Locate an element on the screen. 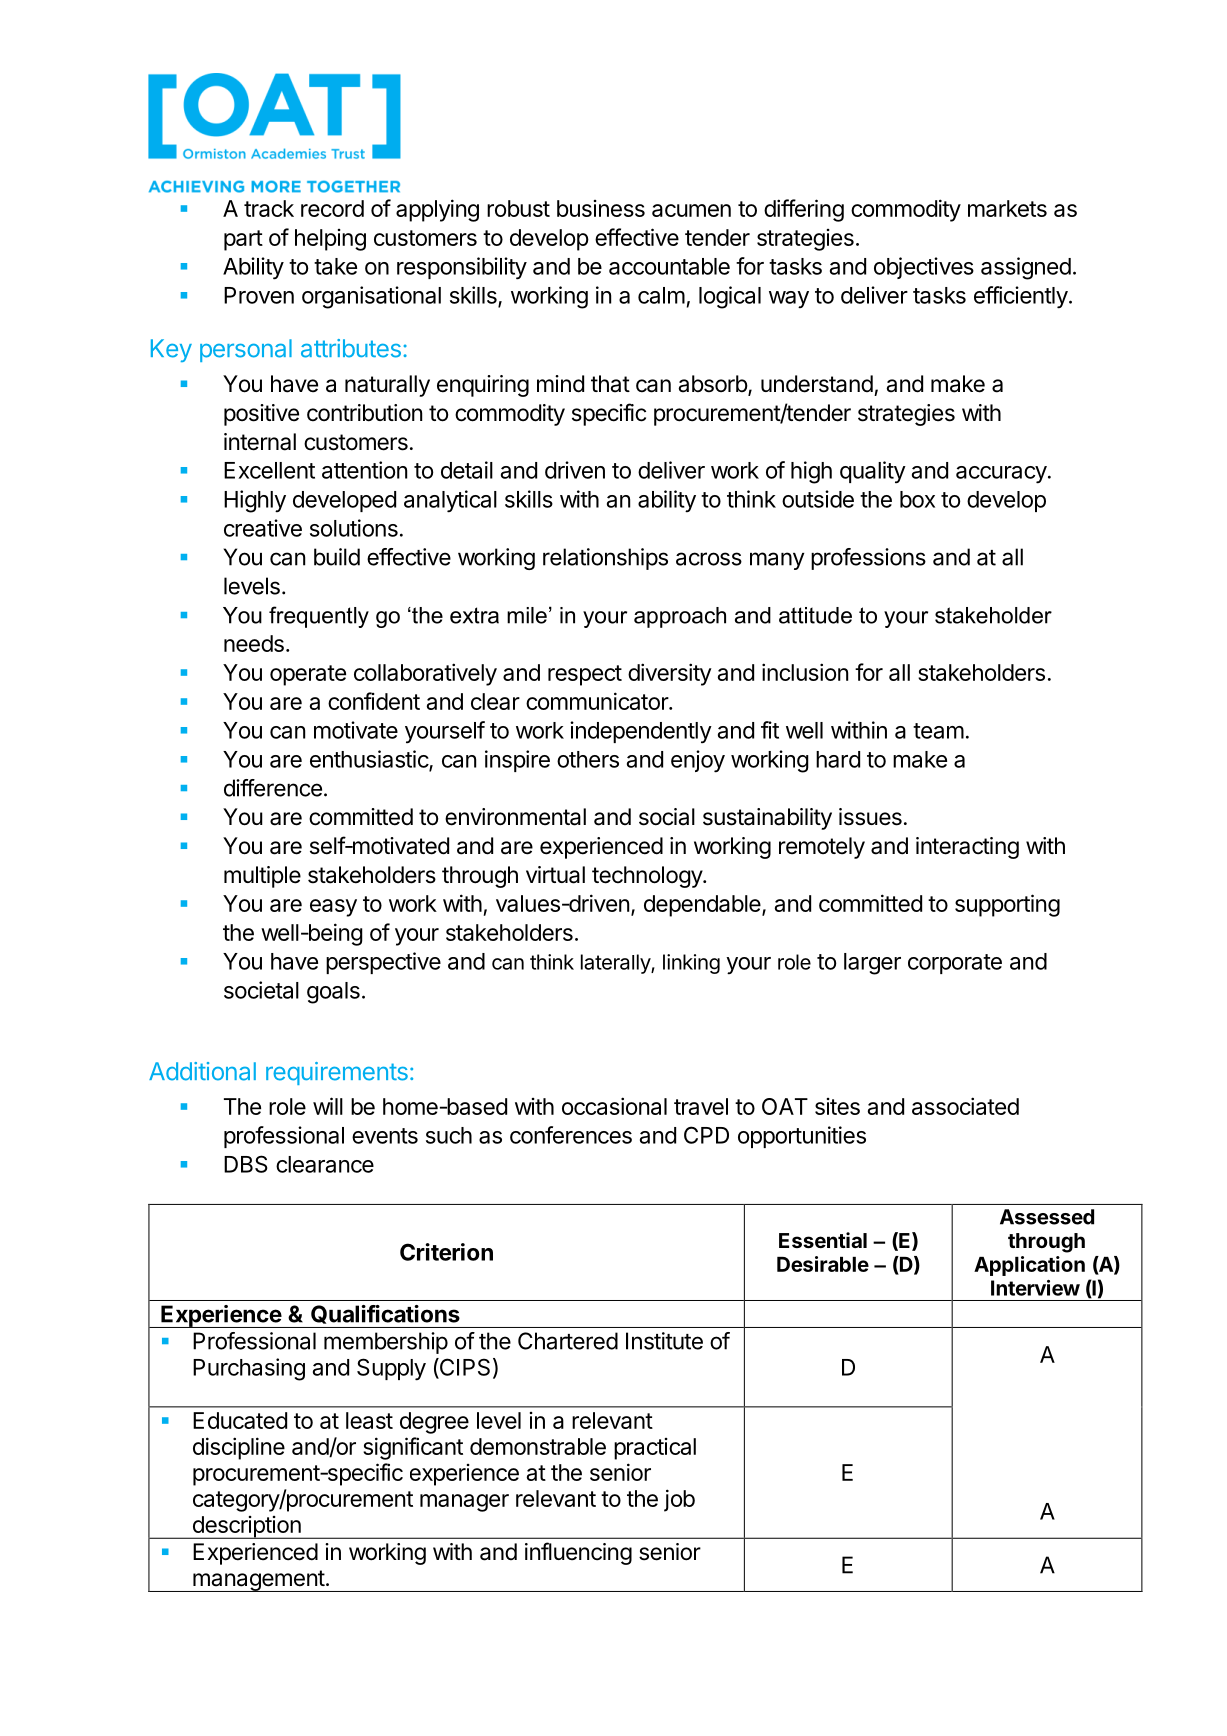 The width and height of the screenshot is (1227, 1736). Assessed is located at coordinates (1047, 1217).
